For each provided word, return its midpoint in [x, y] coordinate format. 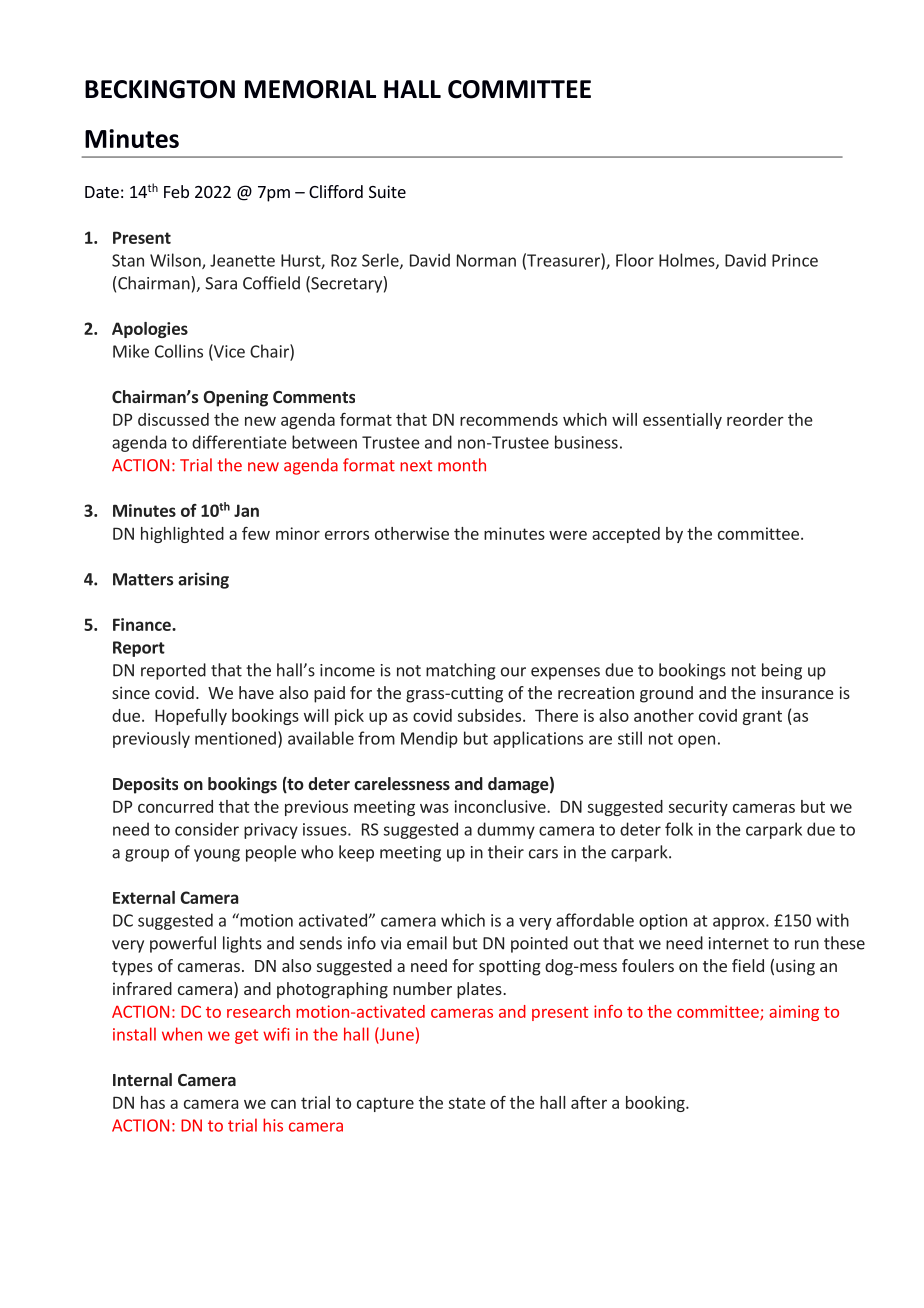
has [153, 1102]
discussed [173, 419]
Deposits [145, 785]
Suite [387, 191]
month [462, 465]
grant [762, 717]
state [467, 1103]
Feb [176, 191]
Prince [795, 260]
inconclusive [501, 806]
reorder [755, 419]
